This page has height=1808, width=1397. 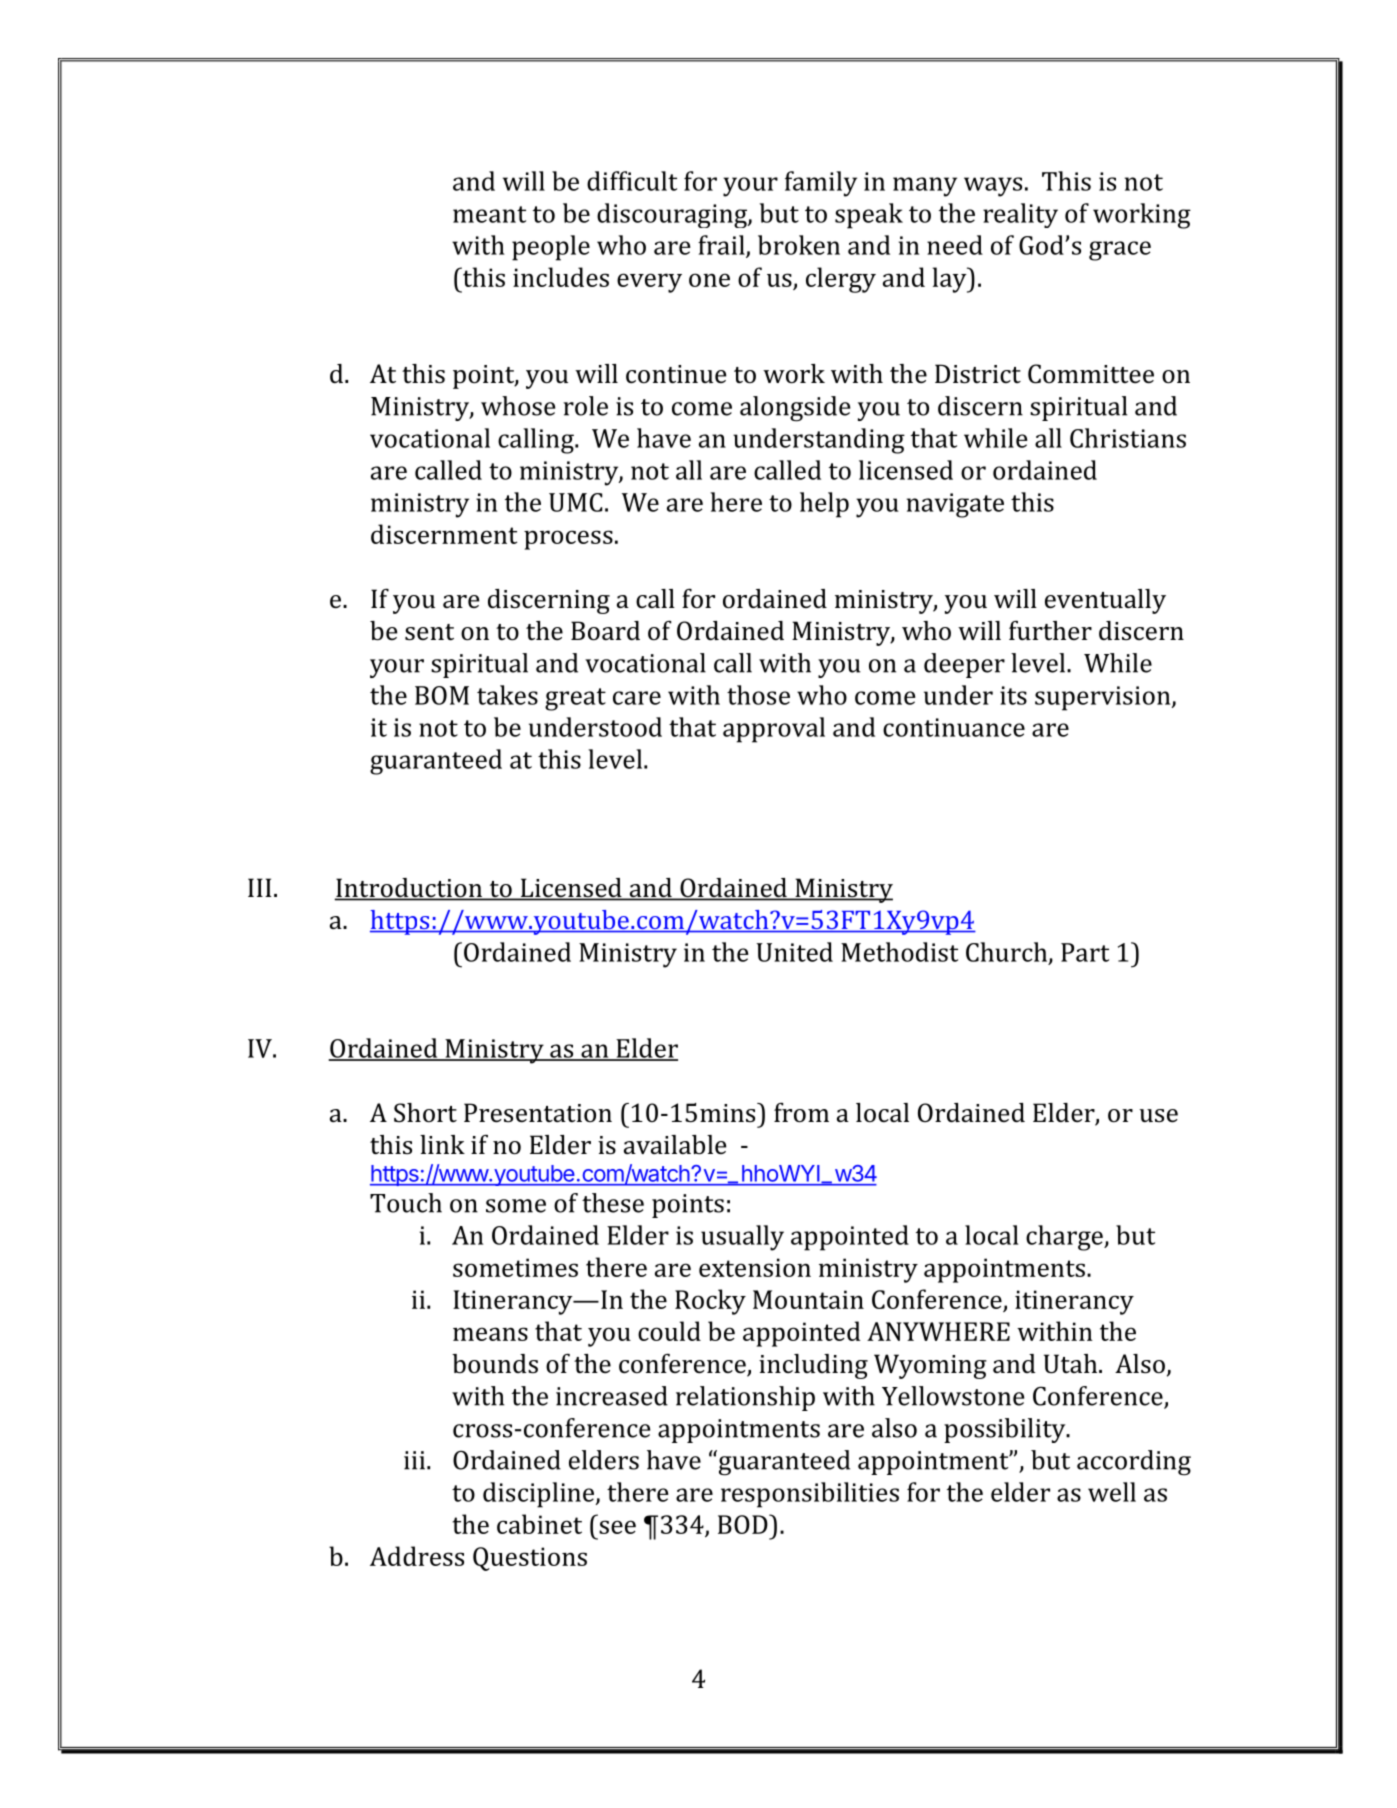 What do you see at coordinates (799, 245) in the page?
I see `broken` at bounding box center [799, 245].
